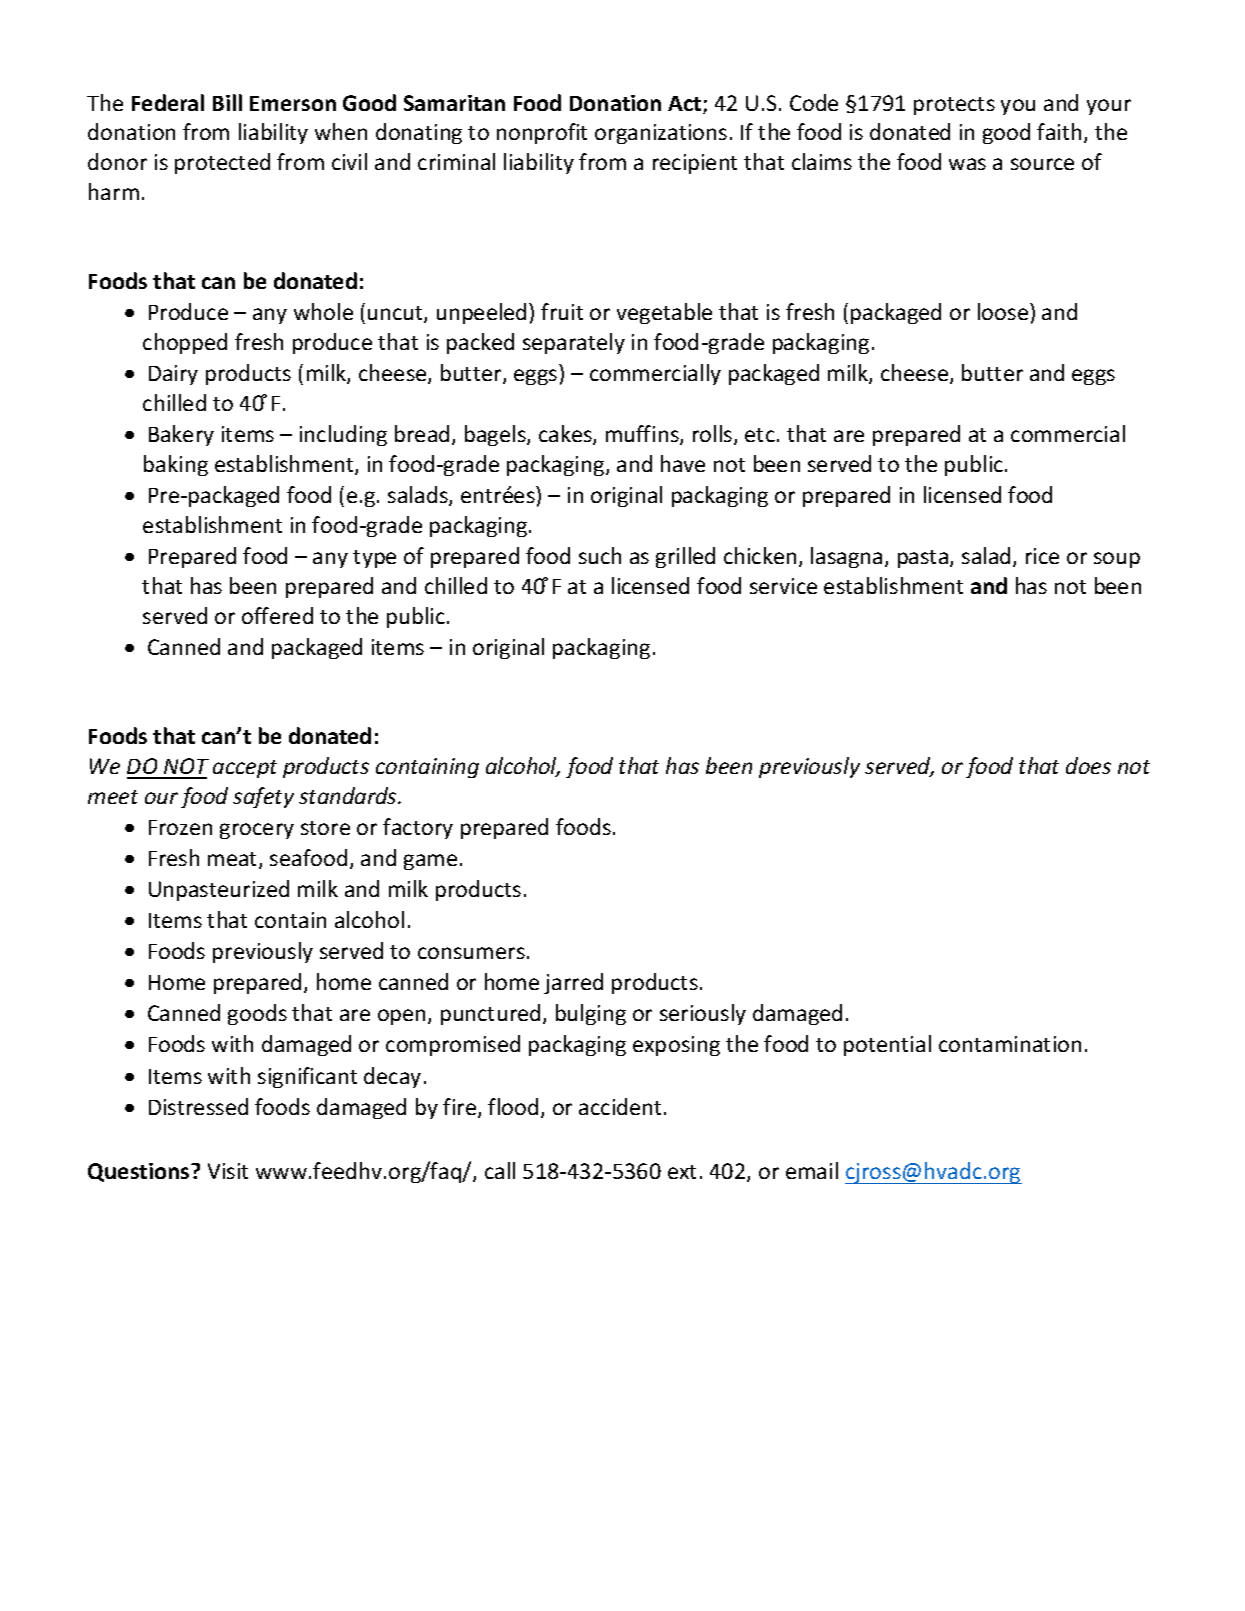  What do you see at coordinates (600, 555) in the screenshot?
I see `such` at bounding box center [600, 555].
